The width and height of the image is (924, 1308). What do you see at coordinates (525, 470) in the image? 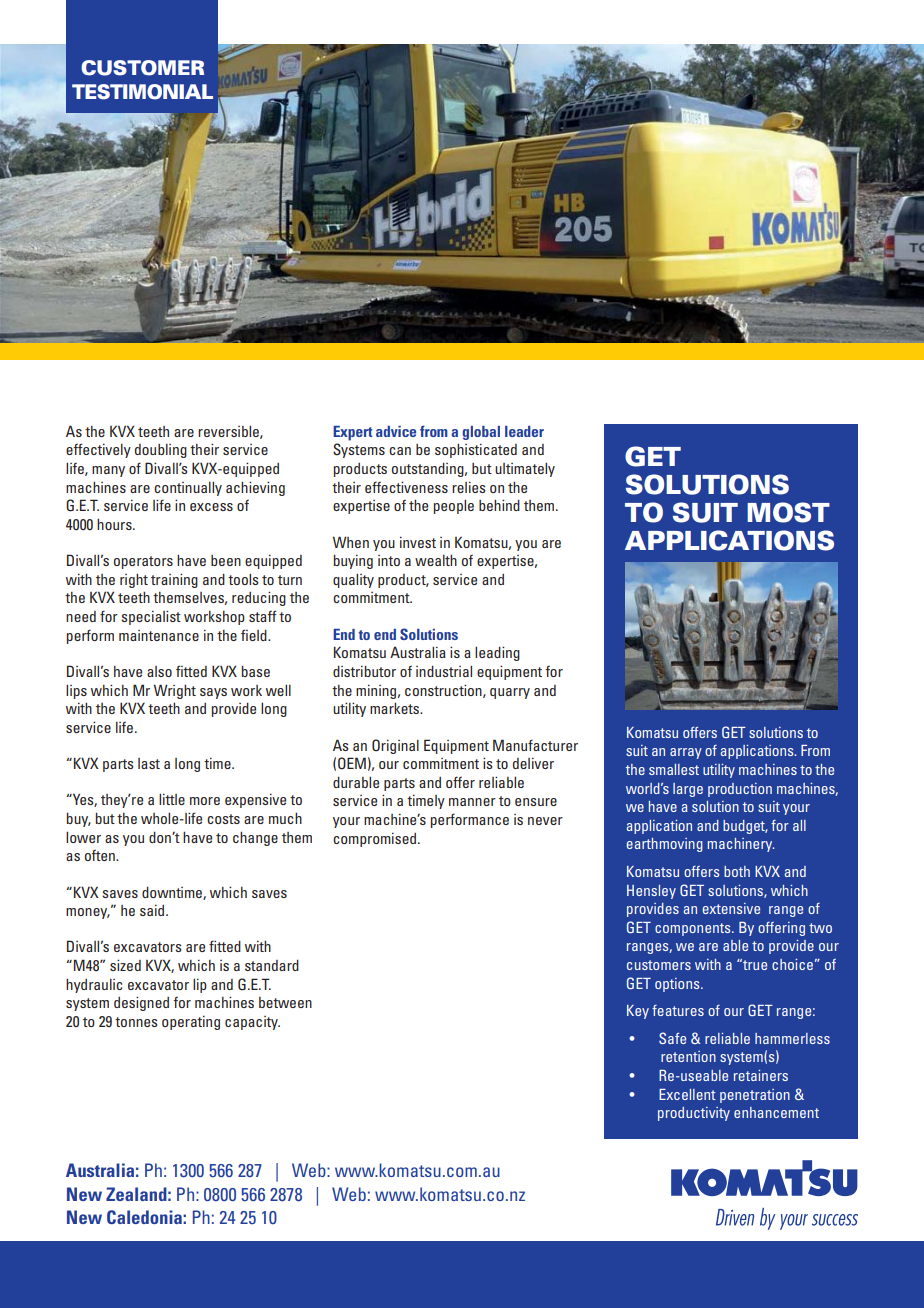
I see `ultimately` at bounding box center [525, 470].
